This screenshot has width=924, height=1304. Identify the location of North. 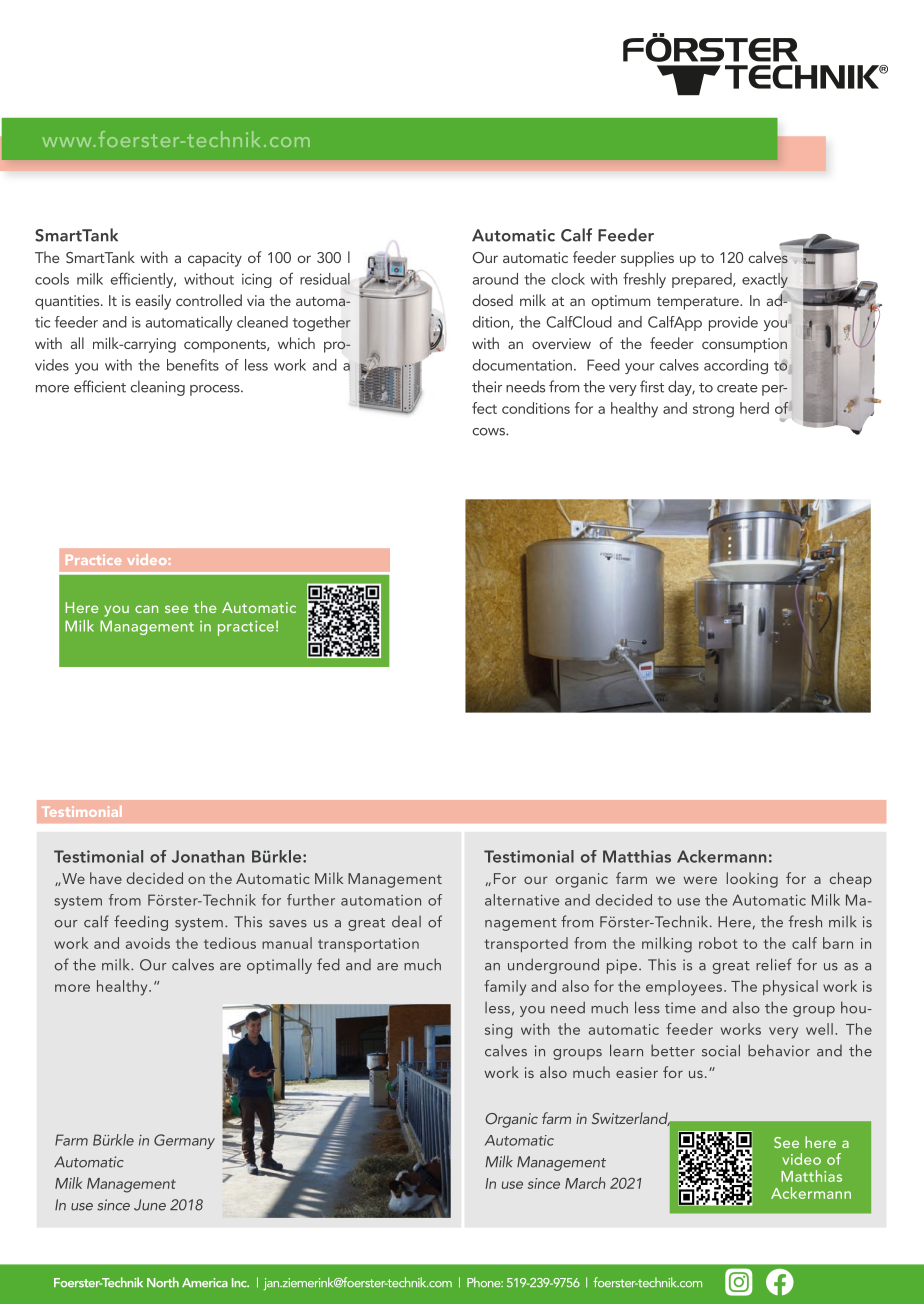
(163, 1282).
